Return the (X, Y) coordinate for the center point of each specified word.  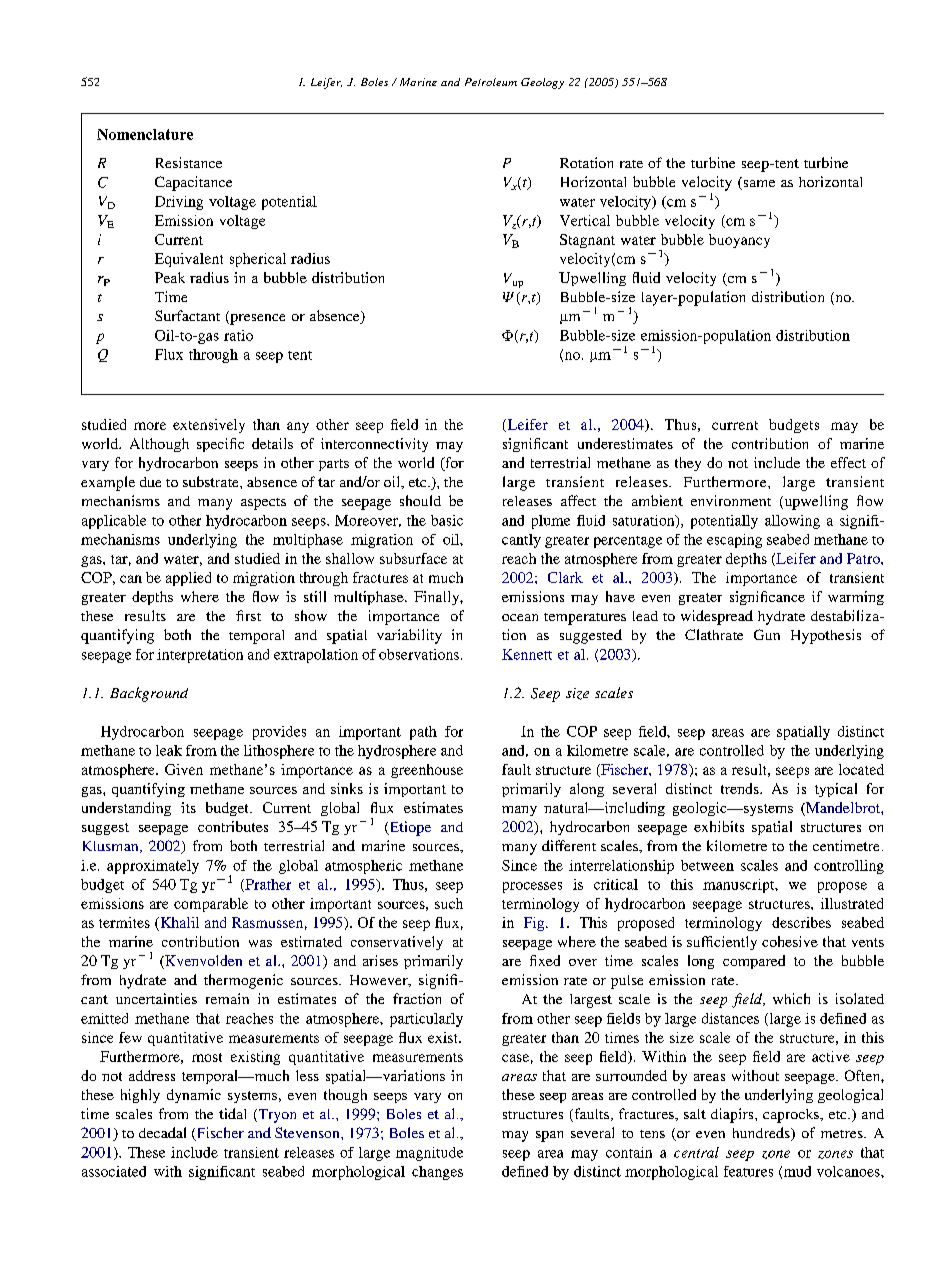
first (248, 615)
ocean (520, 617)
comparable (211, 905)
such (449, 903)
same (758, 185)
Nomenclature (145, 134)
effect (848, 462)
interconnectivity (374, 445)
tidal (232, 1113)
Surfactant (187, 315)
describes (801, 922)
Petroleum (491, 82)
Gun (767, 634)
